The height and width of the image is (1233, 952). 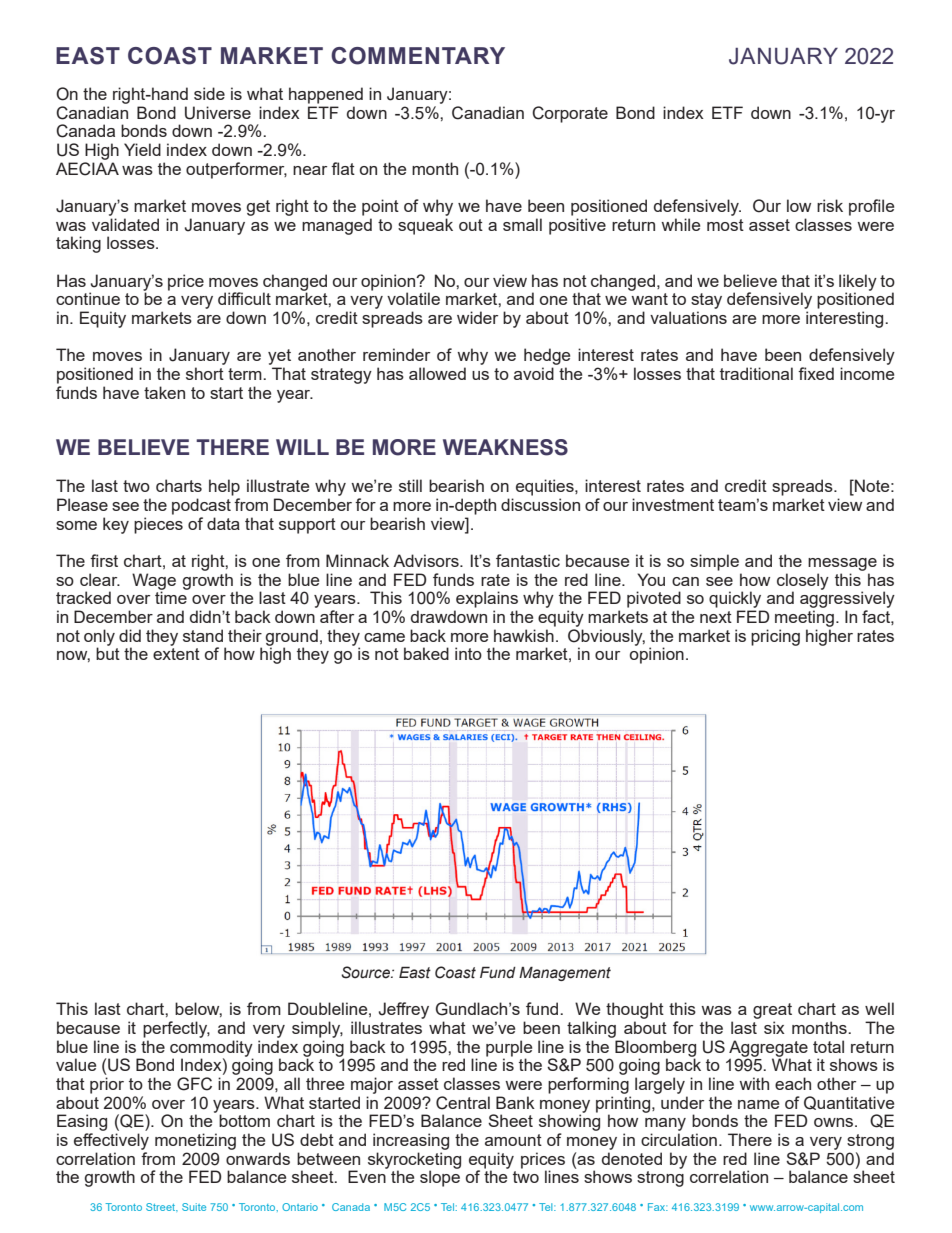 I want to click on pricing, so click(x=775, y=637).
